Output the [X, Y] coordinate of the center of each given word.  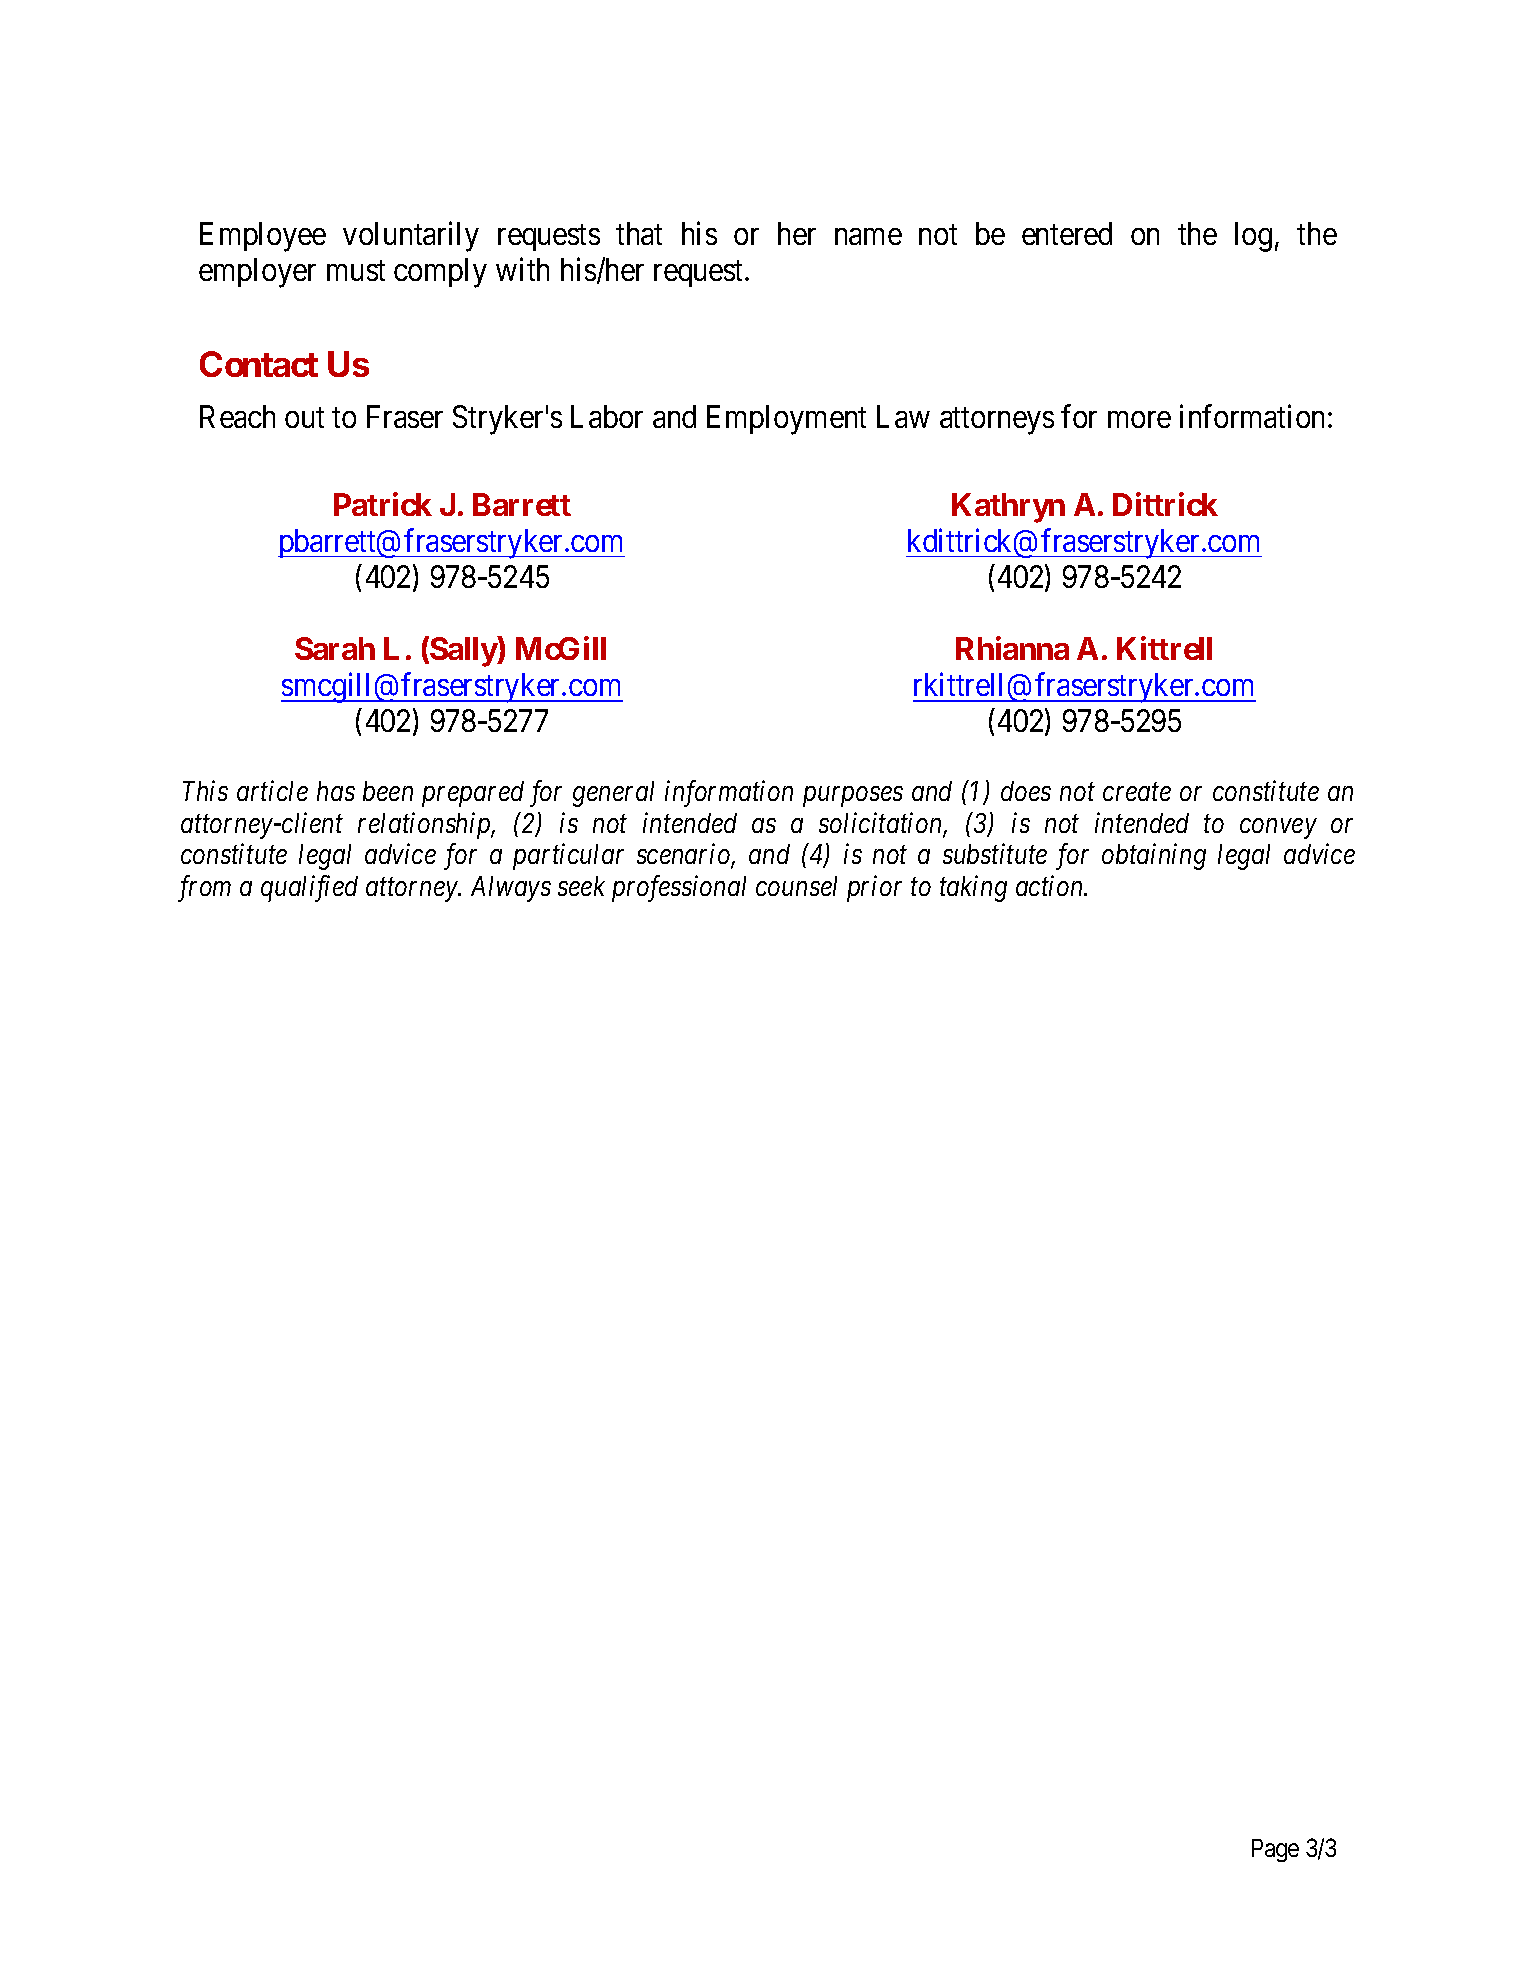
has [336, 791]
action [1051, 886]
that [639, 233]
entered [1067, 233]
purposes [853, 797]
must [356, 271]
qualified [309, 888]
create [1137, 792]
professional [679, 888]
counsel [796, 886]
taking [973, 888]
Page [1275, 1850]
